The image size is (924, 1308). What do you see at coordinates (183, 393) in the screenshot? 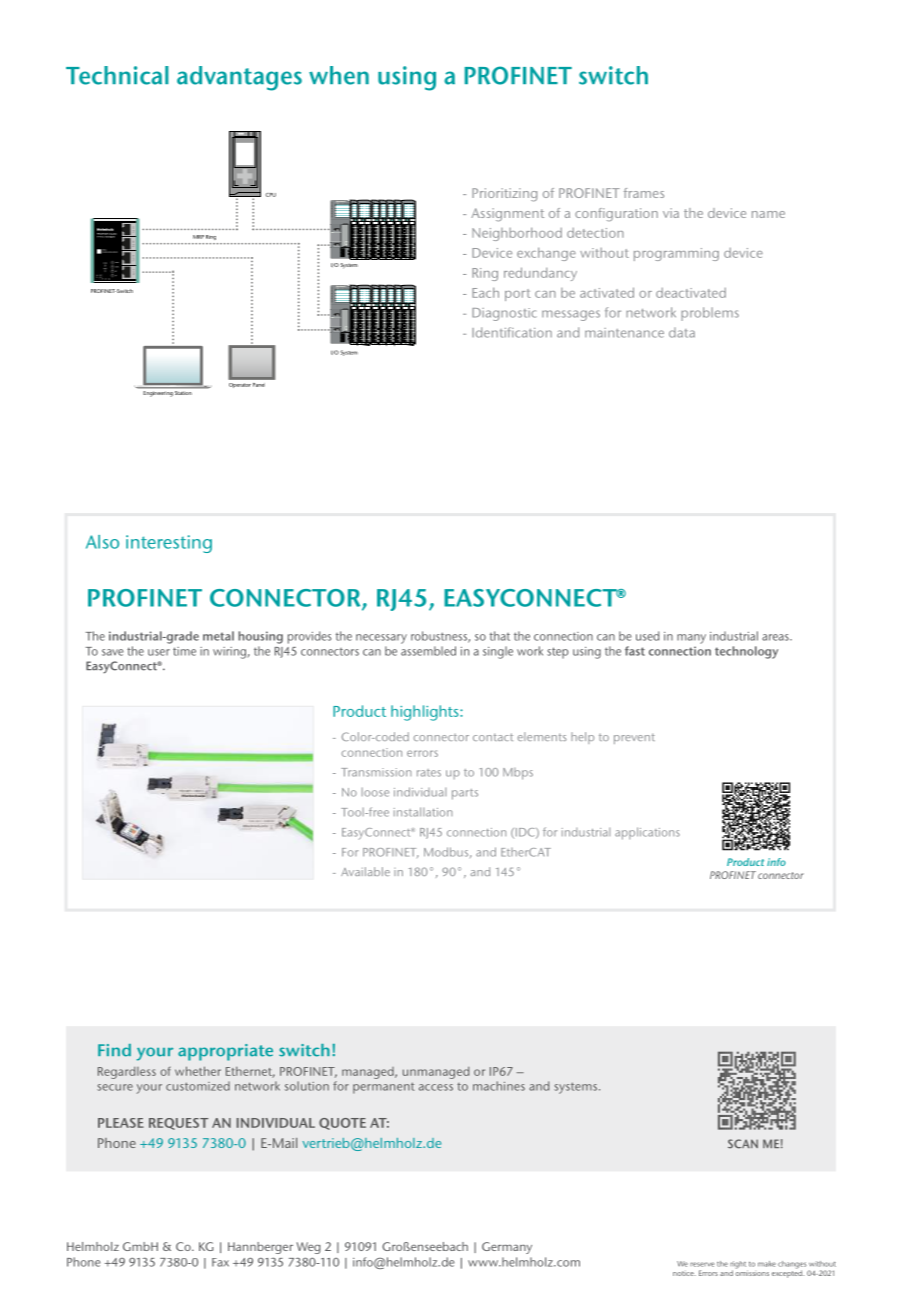
I see `Station` at bounding box center [183, 393].
